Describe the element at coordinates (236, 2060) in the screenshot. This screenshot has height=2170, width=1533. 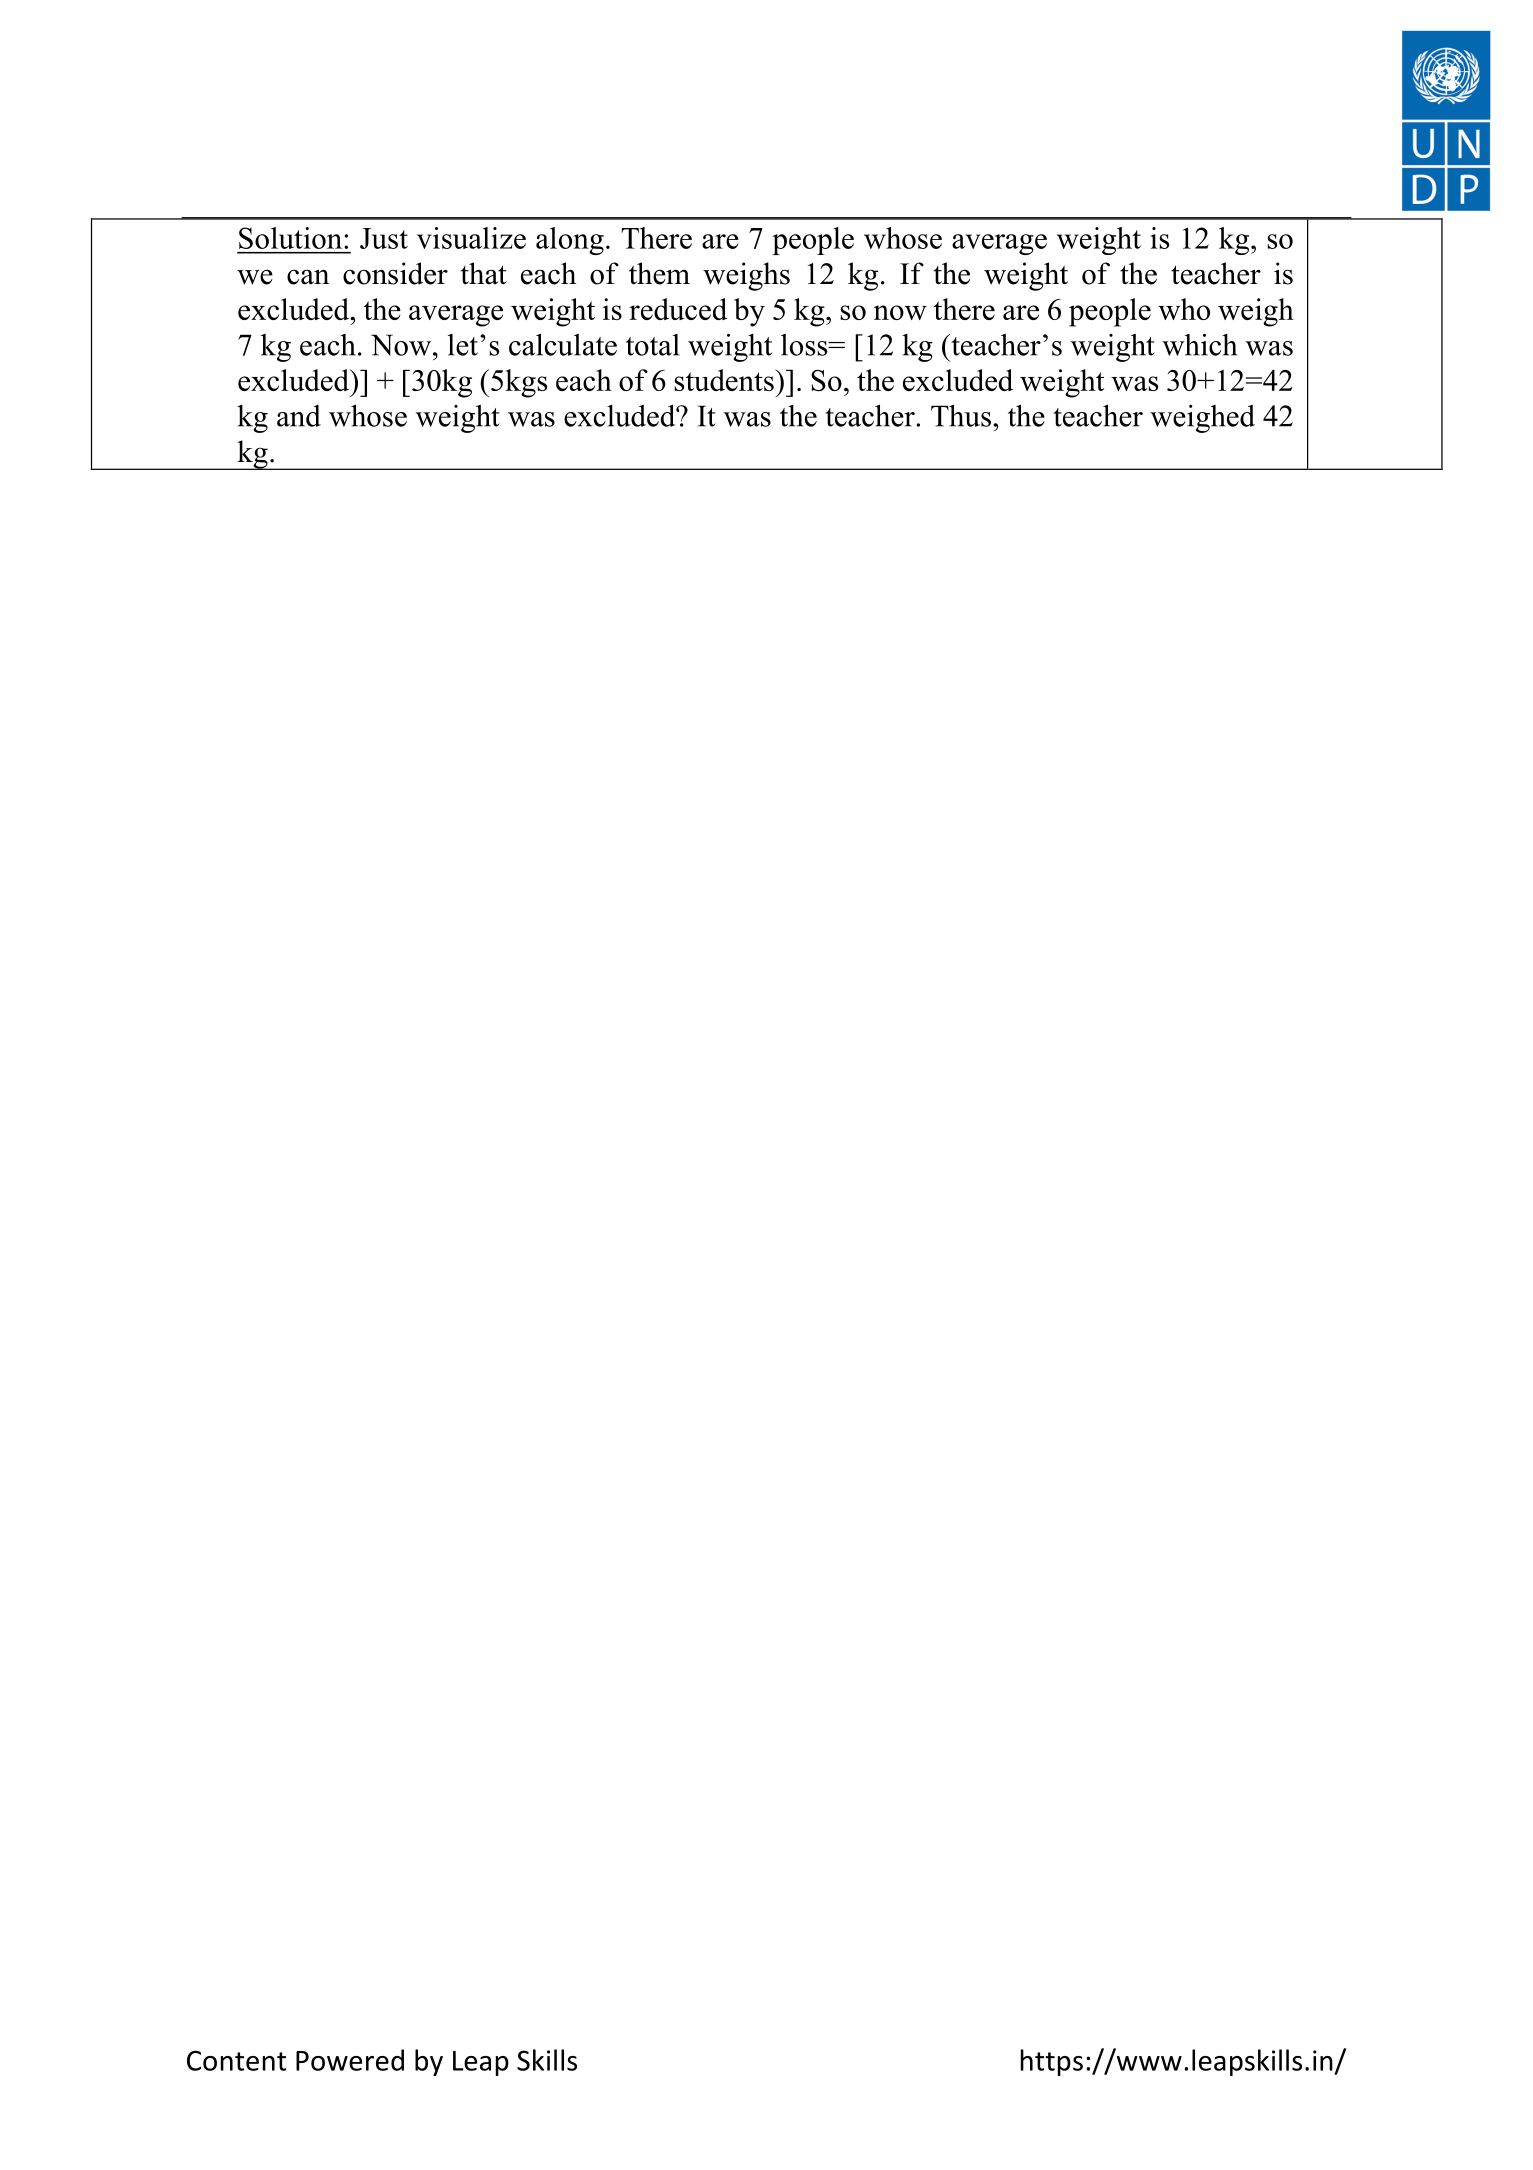
I see `Content` at that location.
